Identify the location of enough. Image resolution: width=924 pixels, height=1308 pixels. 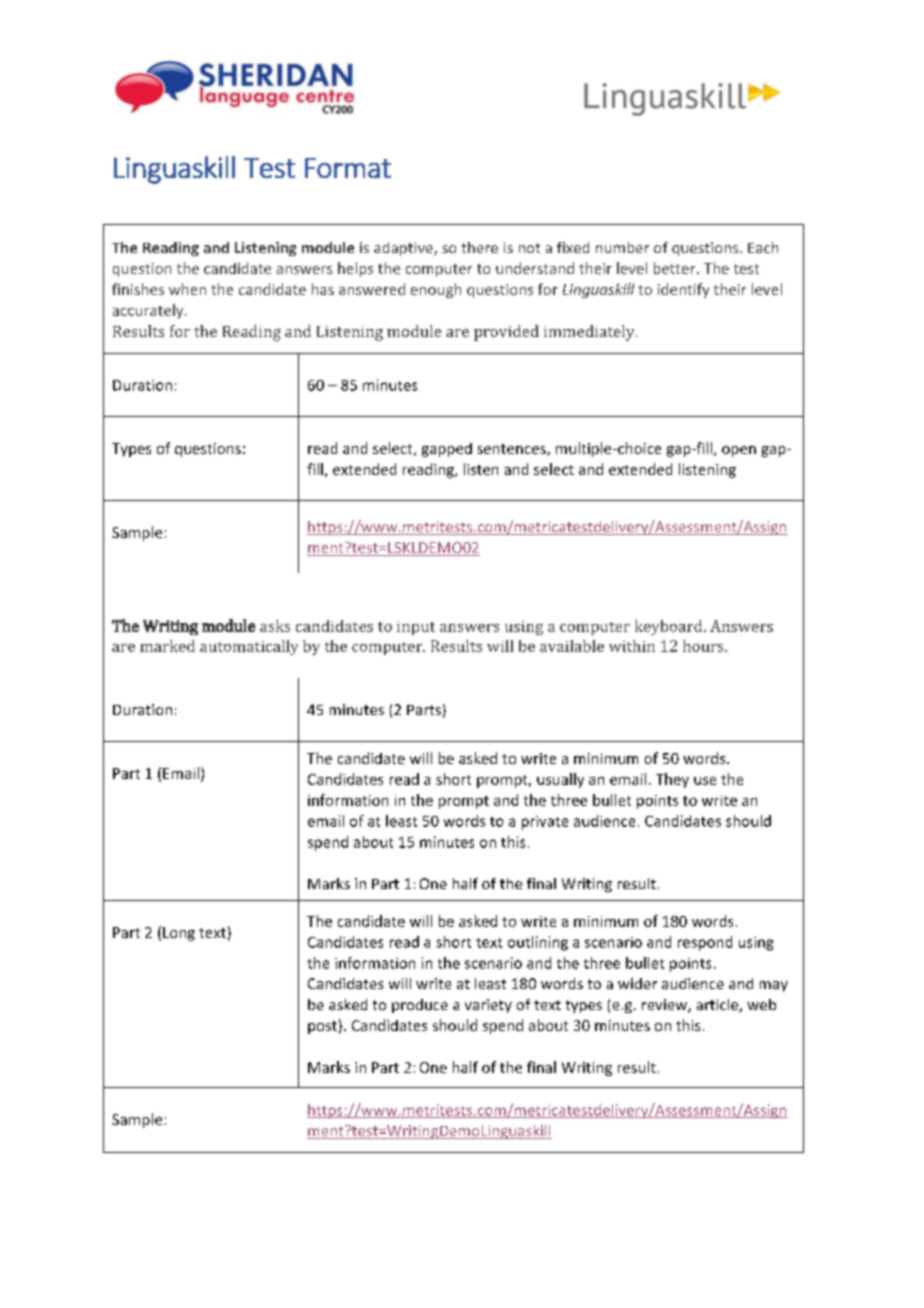
(436, 290).
